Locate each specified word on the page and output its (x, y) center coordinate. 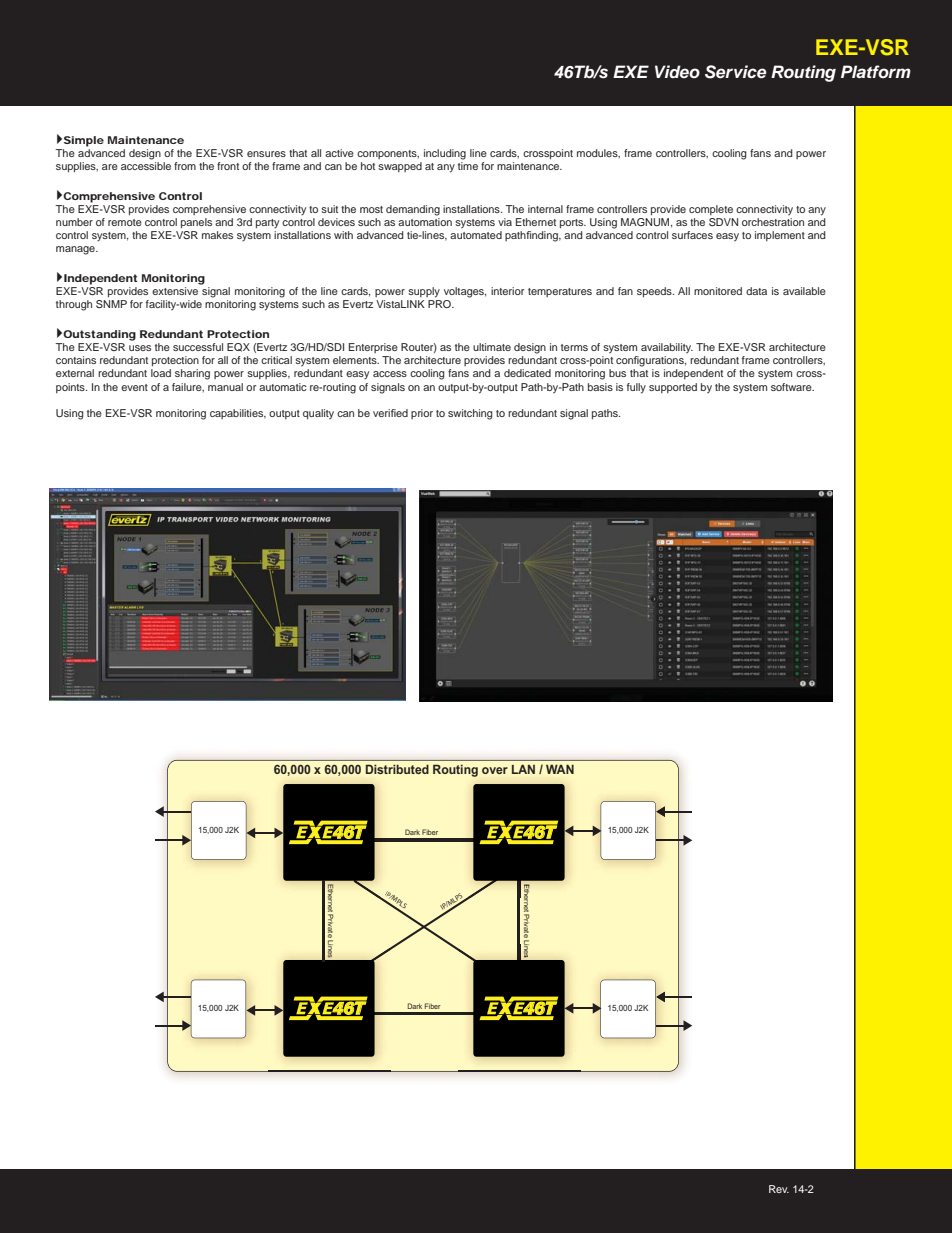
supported (673, 388)
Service (736, 72)
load (161, 373)
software (792, 387)
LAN (523, 769)
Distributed (397, 769)
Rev (779, 1189)
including (445, 154)
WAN (560, 769)
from (185, 166)
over (495, 770)
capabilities (238, 414)
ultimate (492, 347)
